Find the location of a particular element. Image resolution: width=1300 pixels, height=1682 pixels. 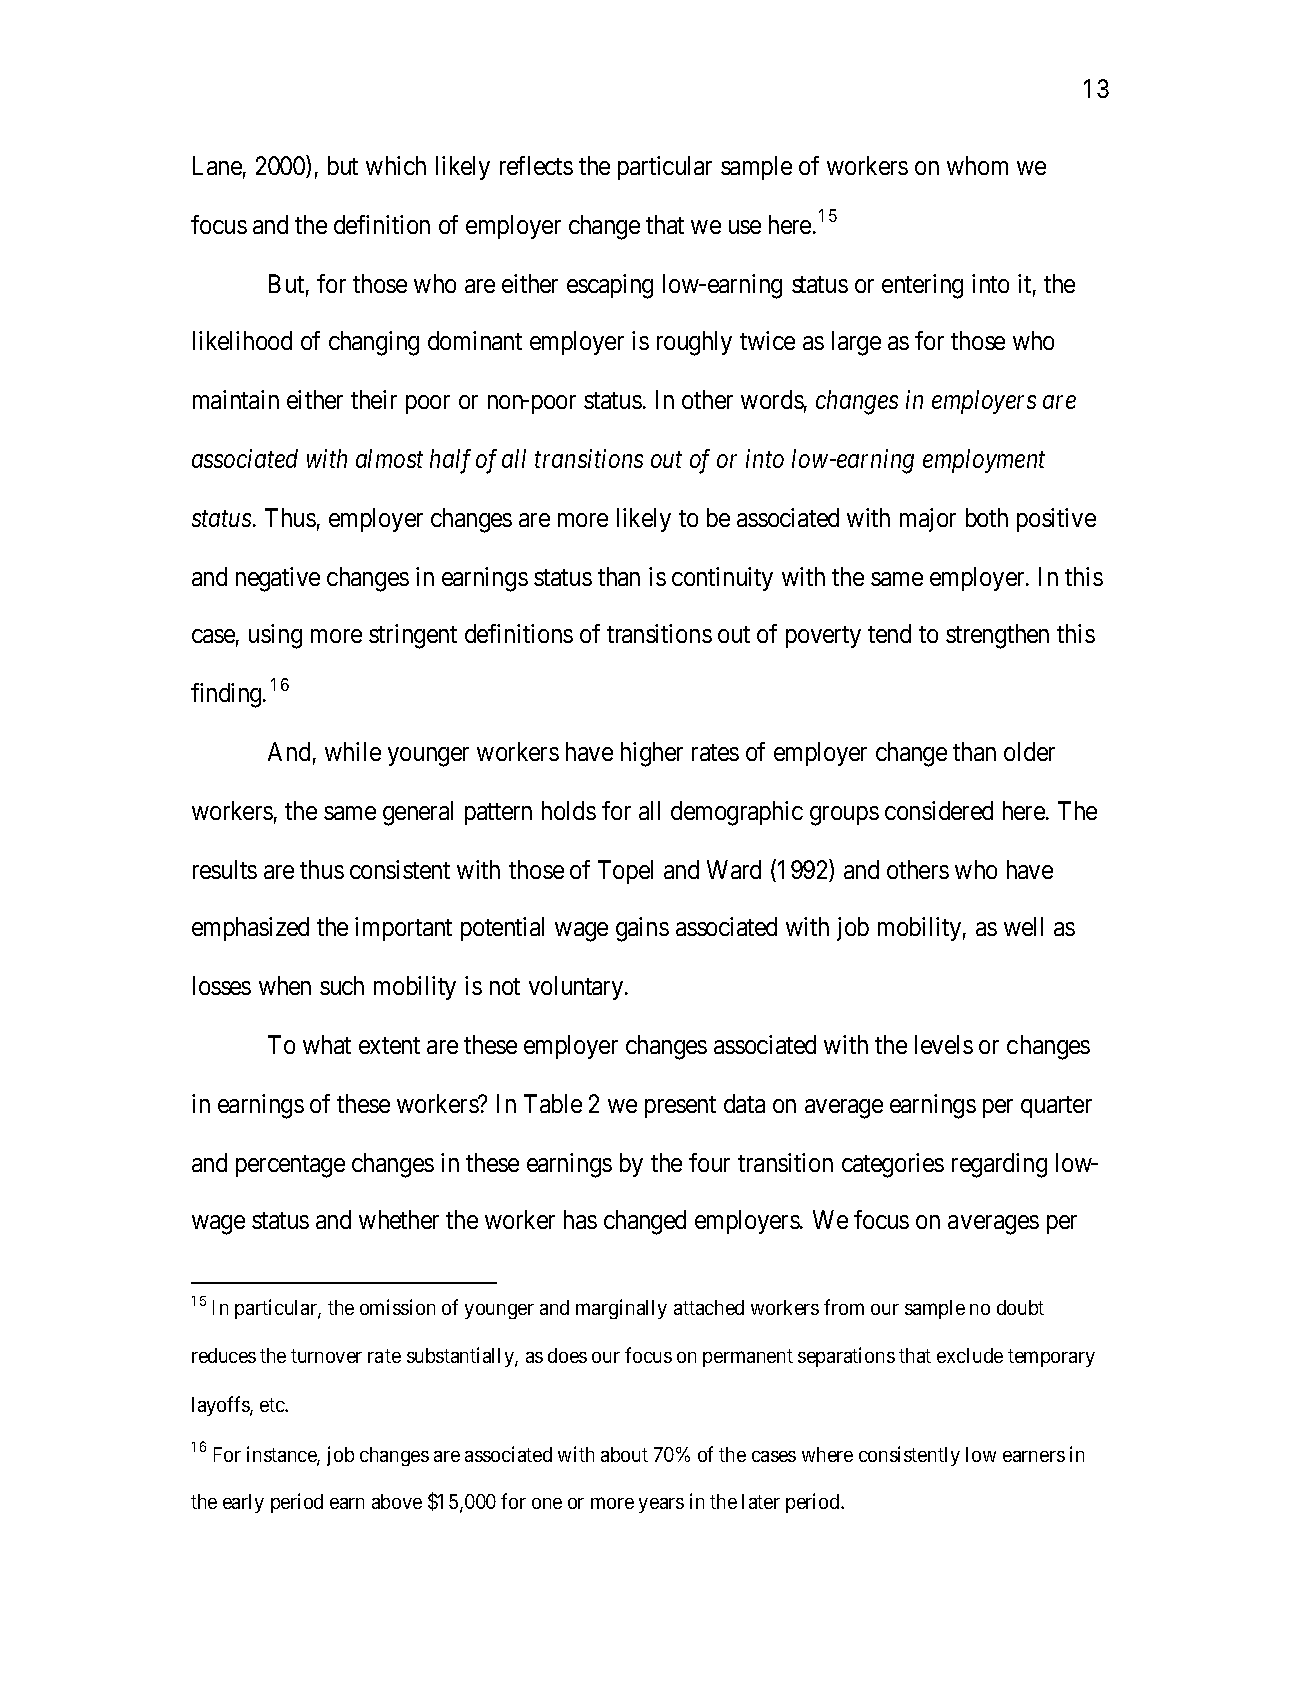

escaping is located at coordinates (610, 286).
